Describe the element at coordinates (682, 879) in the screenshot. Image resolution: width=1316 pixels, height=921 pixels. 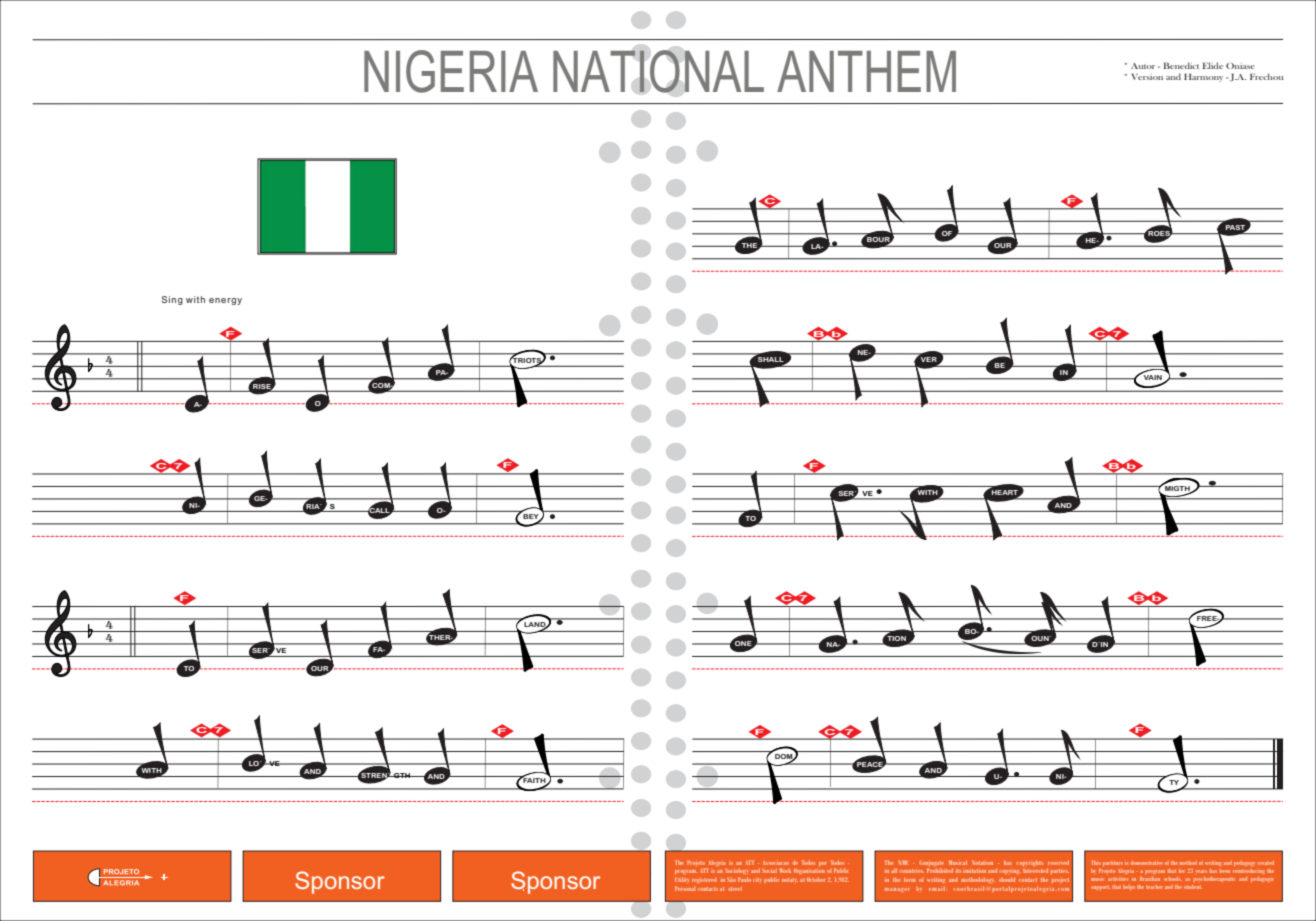
I see `Utility` at that location.
